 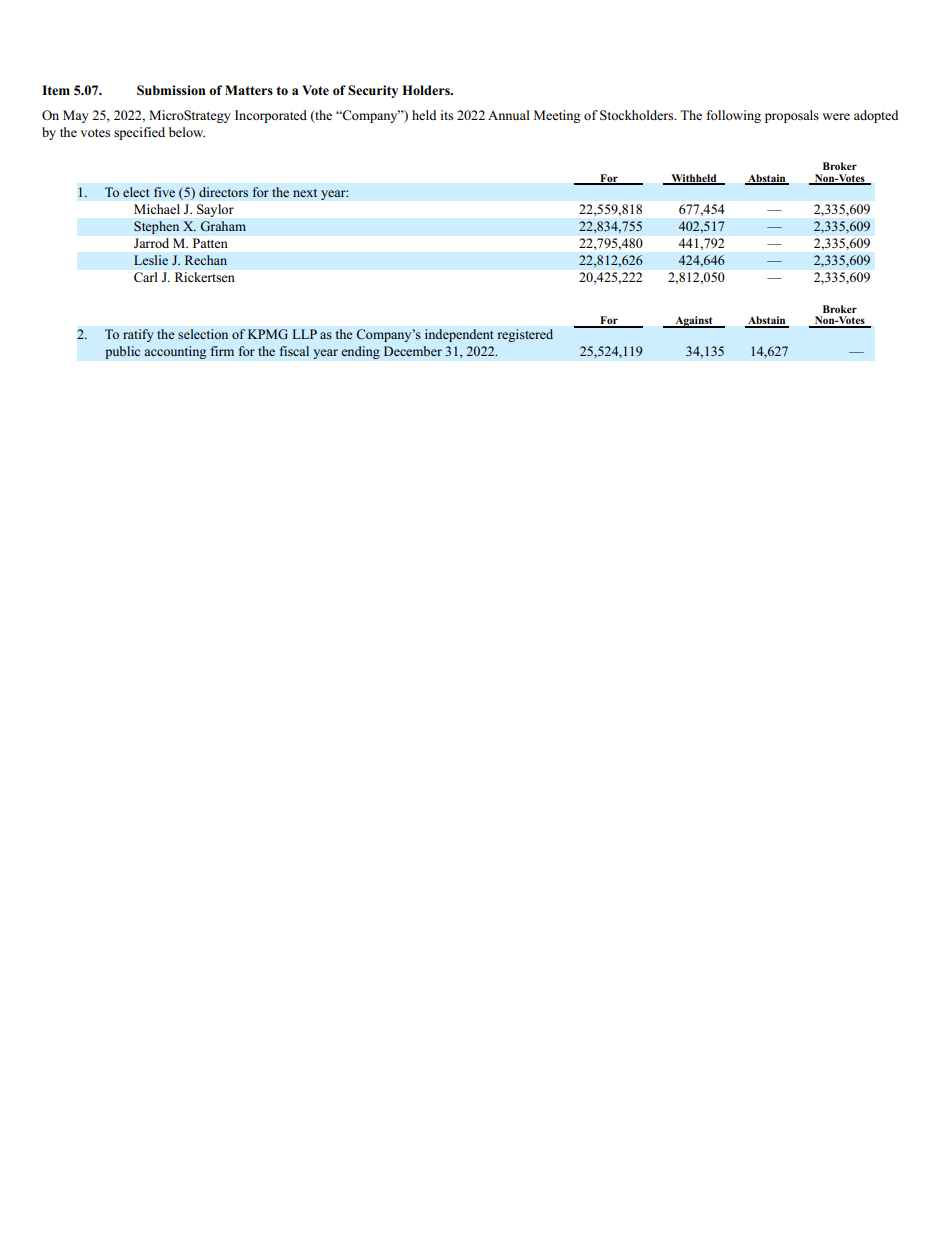 I want to click on accounting, so click(x=175, y=352).
